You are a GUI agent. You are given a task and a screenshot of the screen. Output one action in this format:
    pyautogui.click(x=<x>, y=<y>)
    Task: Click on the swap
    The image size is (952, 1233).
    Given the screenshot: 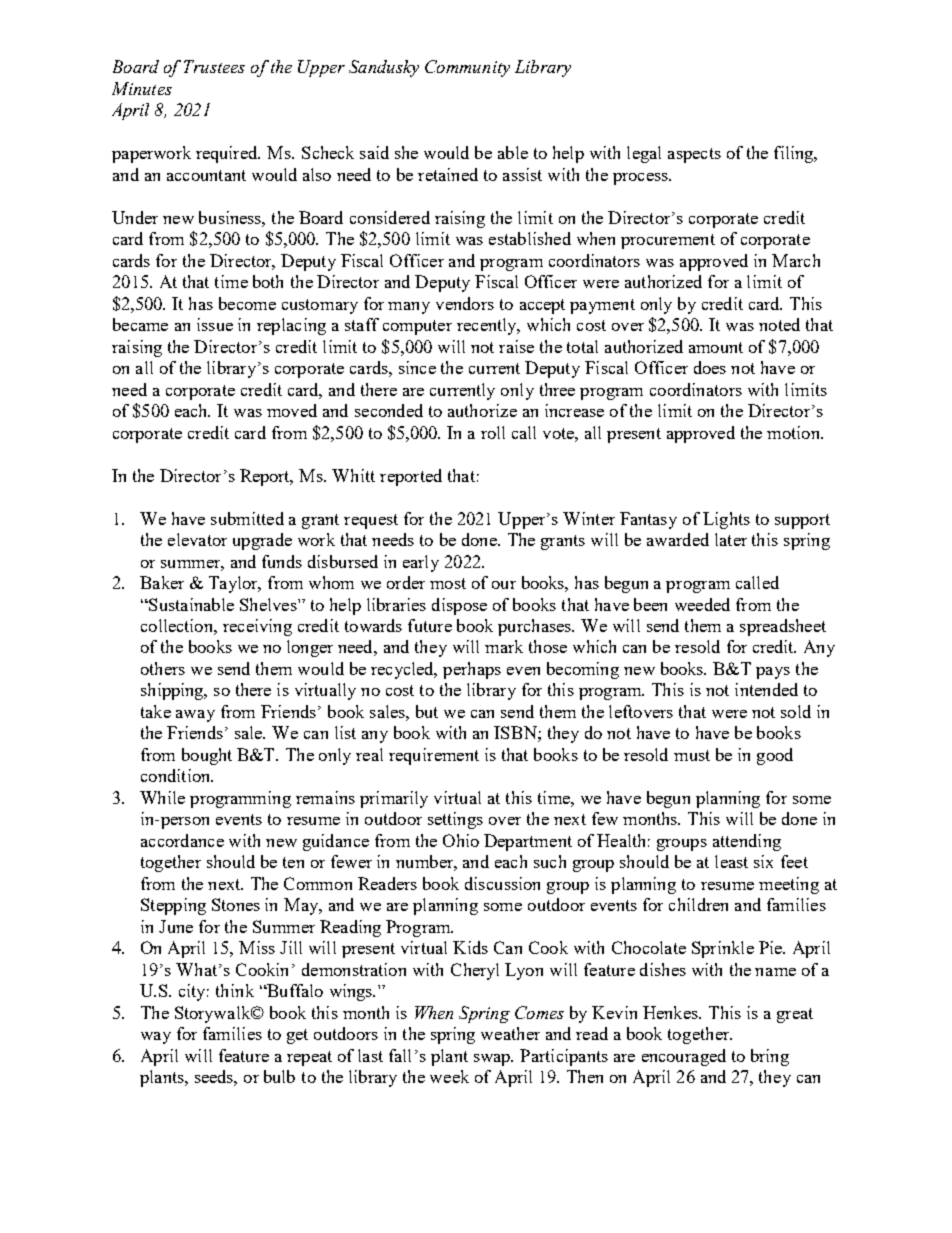 What is the action you would take?
    pyautogui.click(x=493, y=1060)
